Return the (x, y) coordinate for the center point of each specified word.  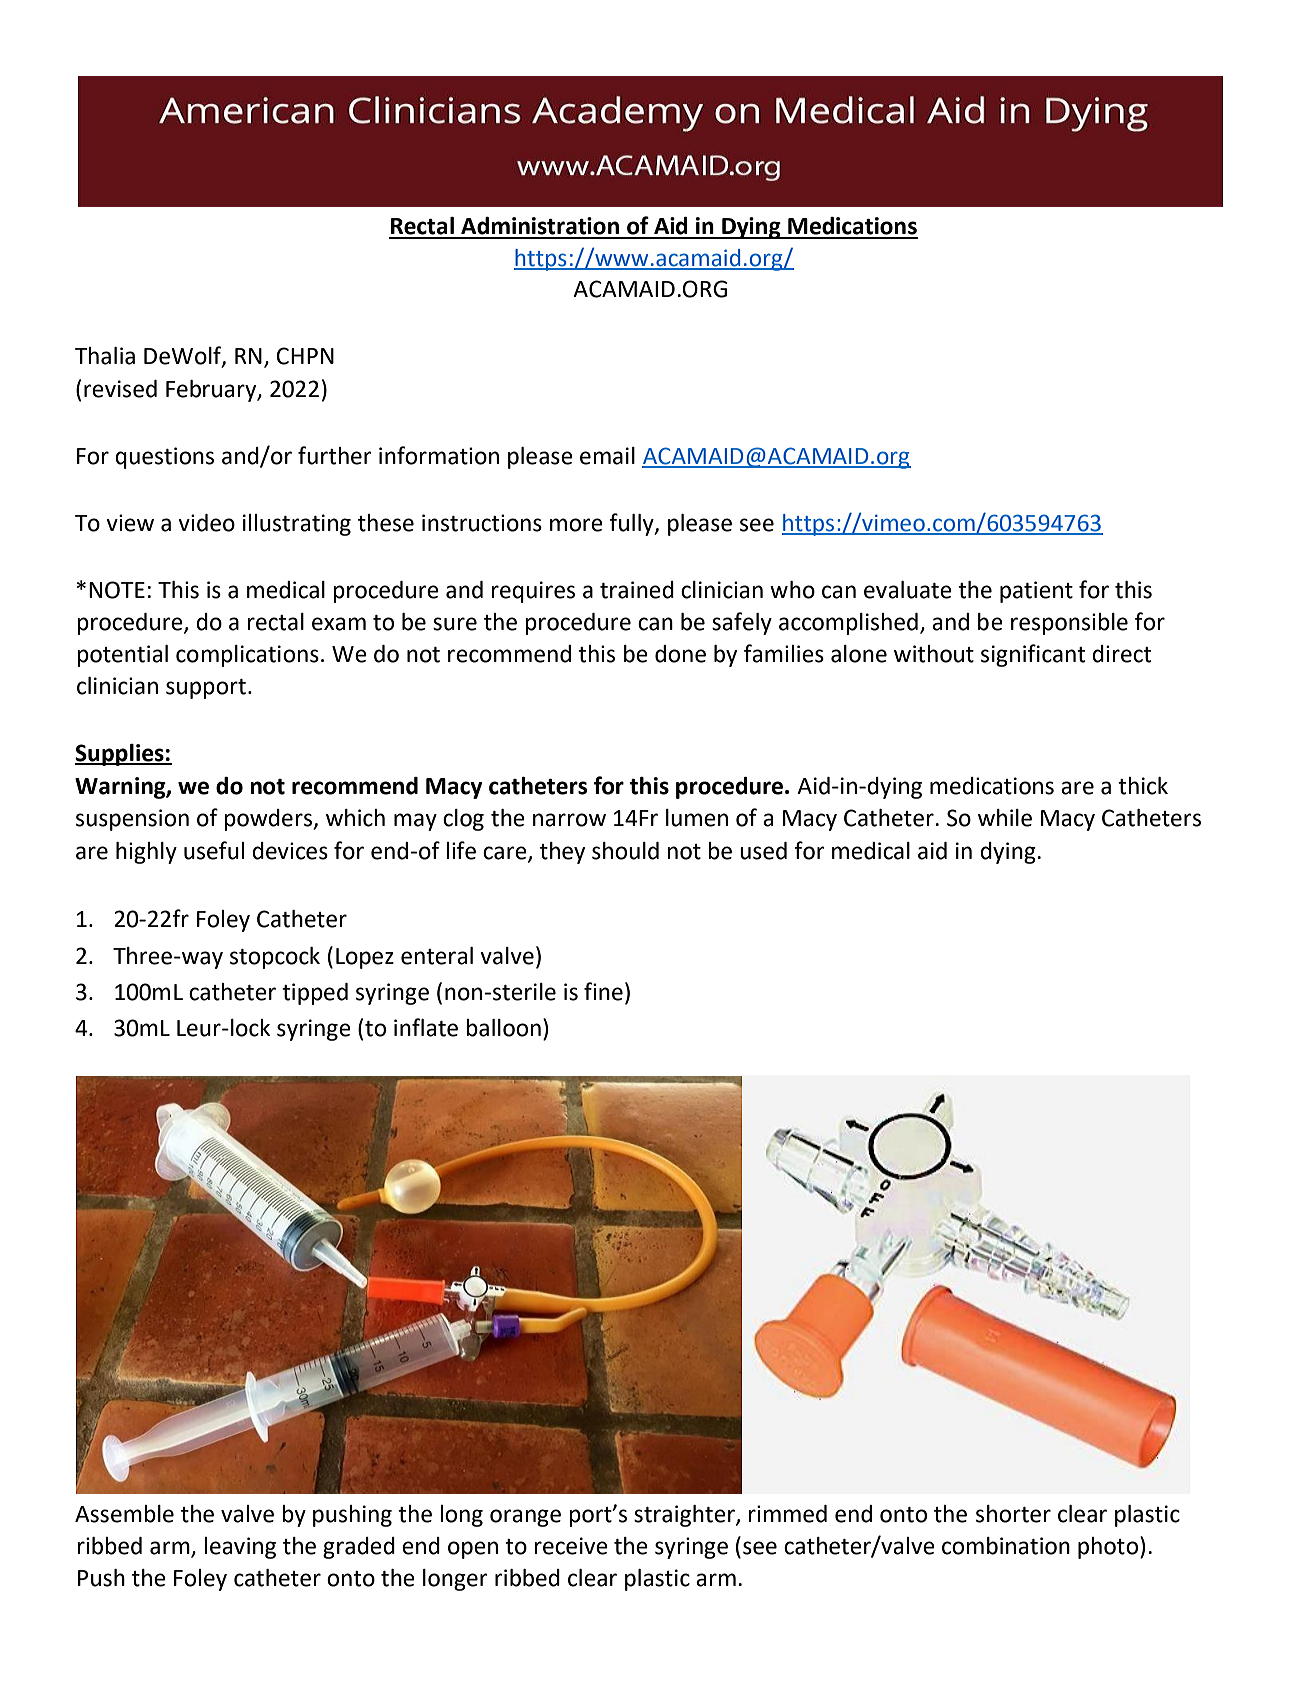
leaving (240, 1548)
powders (269, 820)
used (763, 851)
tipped (315, 994)
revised (120, 389)
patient (1036, 592)
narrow (569, 820)
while (1005, 818)
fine (603, 991)
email (607, 456)
